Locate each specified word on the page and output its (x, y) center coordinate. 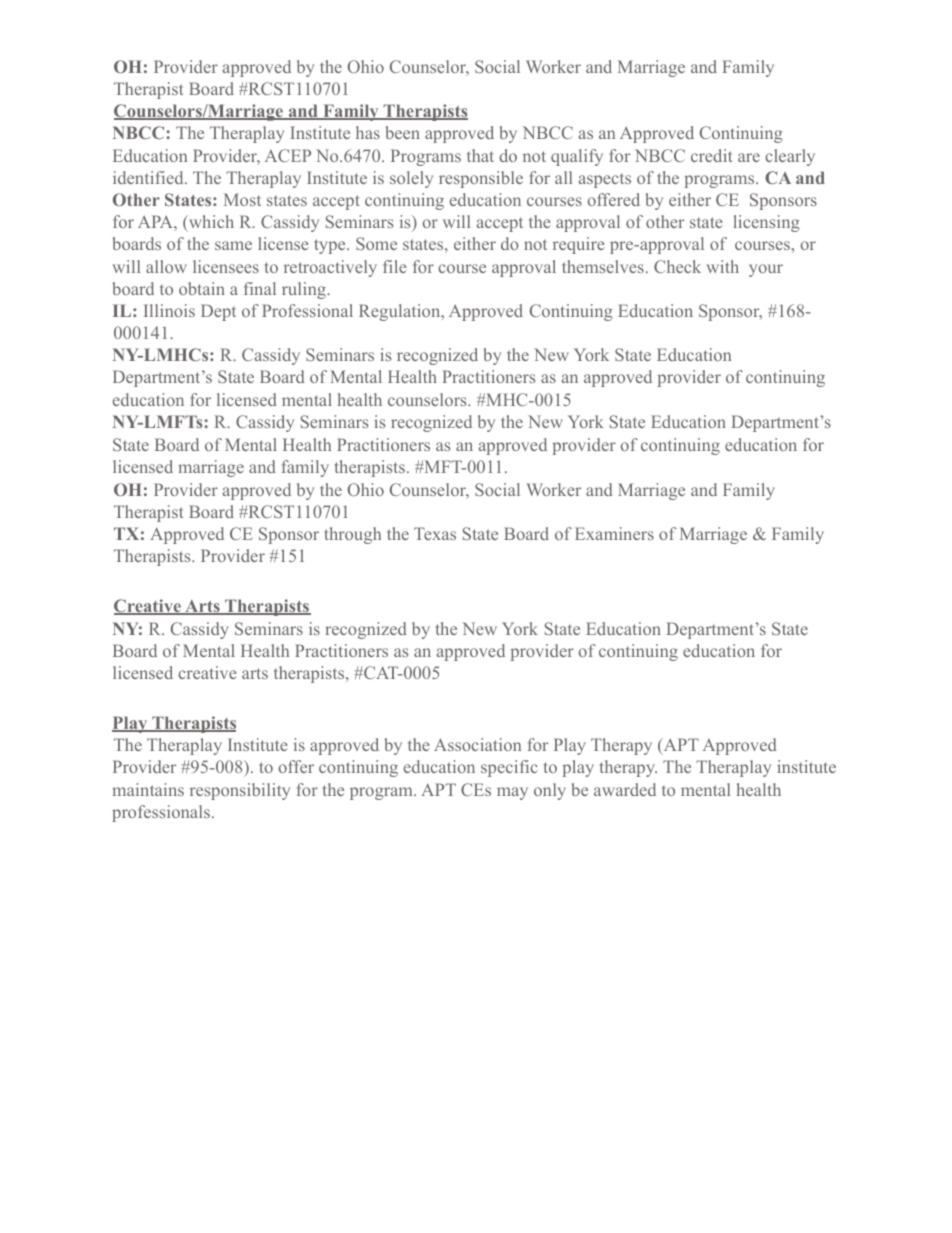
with (722, 266)
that (480, 155)
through (352, 535)
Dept (218, 312)
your (766, 270)
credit (711, 155)
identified (149, 177)
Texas (435, 533)
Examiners (614, 533)
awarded (625, 789)
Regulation (400, 312)
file (395, 266)
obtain (202, 288)
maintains (148, 789)
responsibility (240, 791)
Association (477, 744)
